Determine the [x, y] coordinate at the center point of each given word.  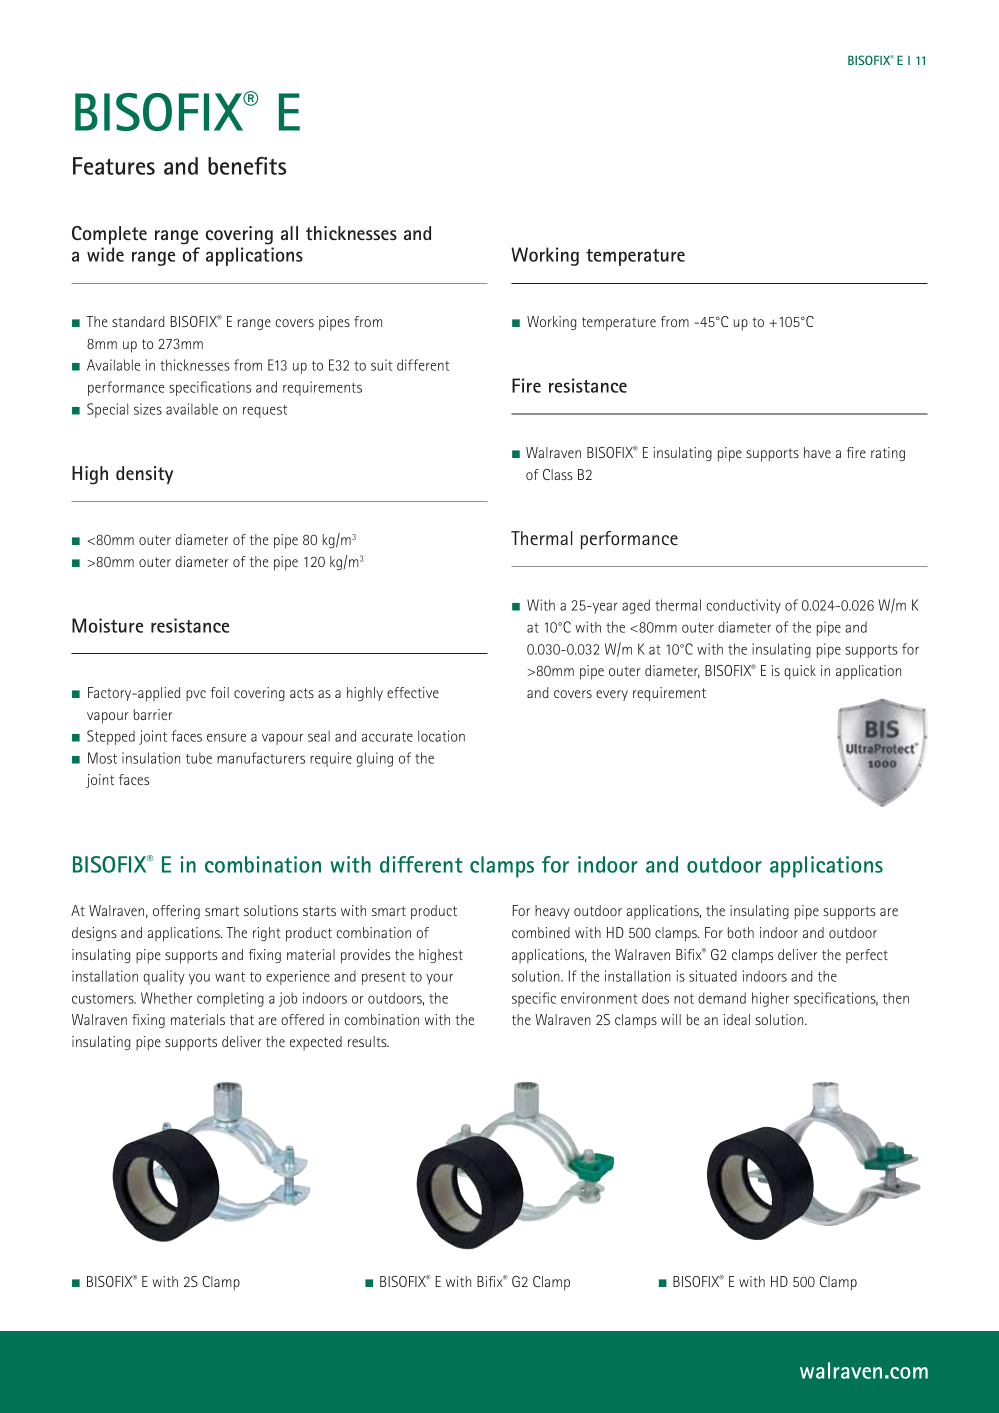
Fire [526, 385]
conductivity [743, 606]
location [441, 736]
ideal [737, 1019]
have [817, 452]
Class [558, 474]
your [439, 979]
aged [636, 606]
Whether [166, 998]
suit [381, 365]
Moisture [107, 625]
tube [199, 758]
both [741, 932]
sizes [148, 409]
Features [114, 166]
